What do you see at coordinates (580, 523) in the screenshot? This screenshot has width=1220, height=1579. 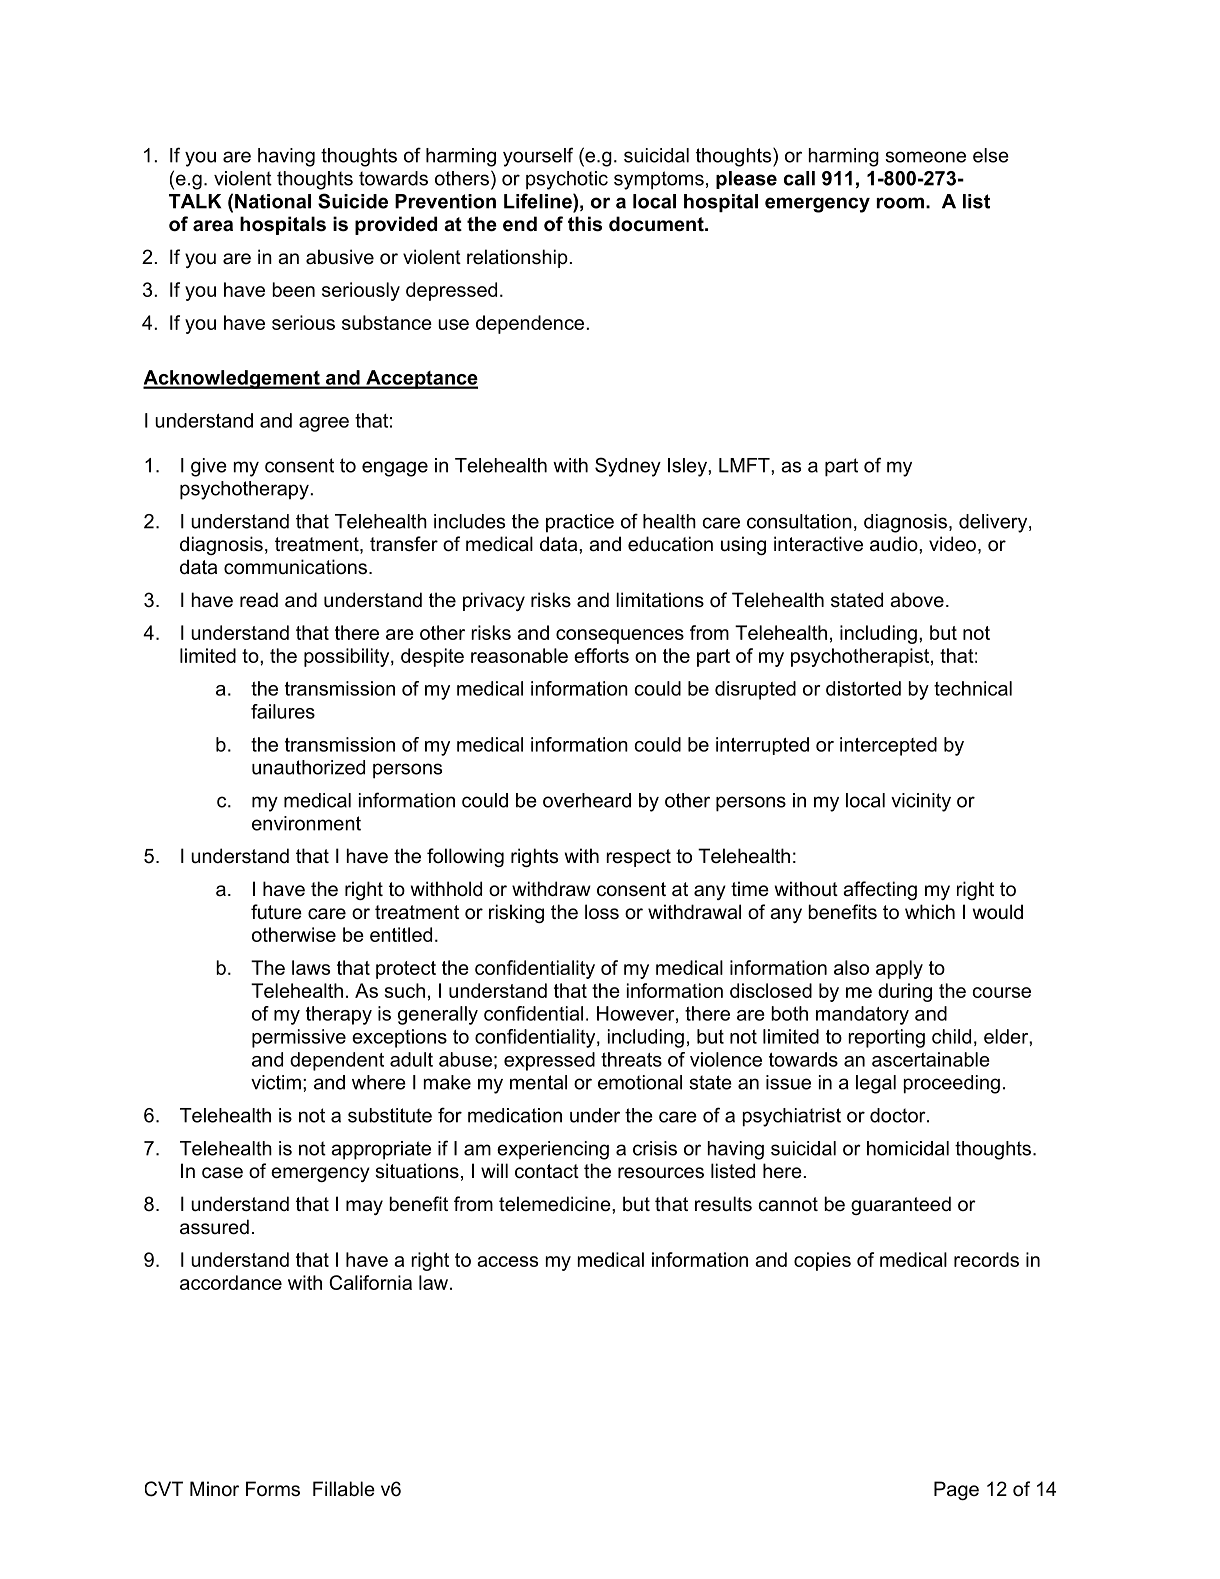 I see `practice` at bounding box center [580, 523].
